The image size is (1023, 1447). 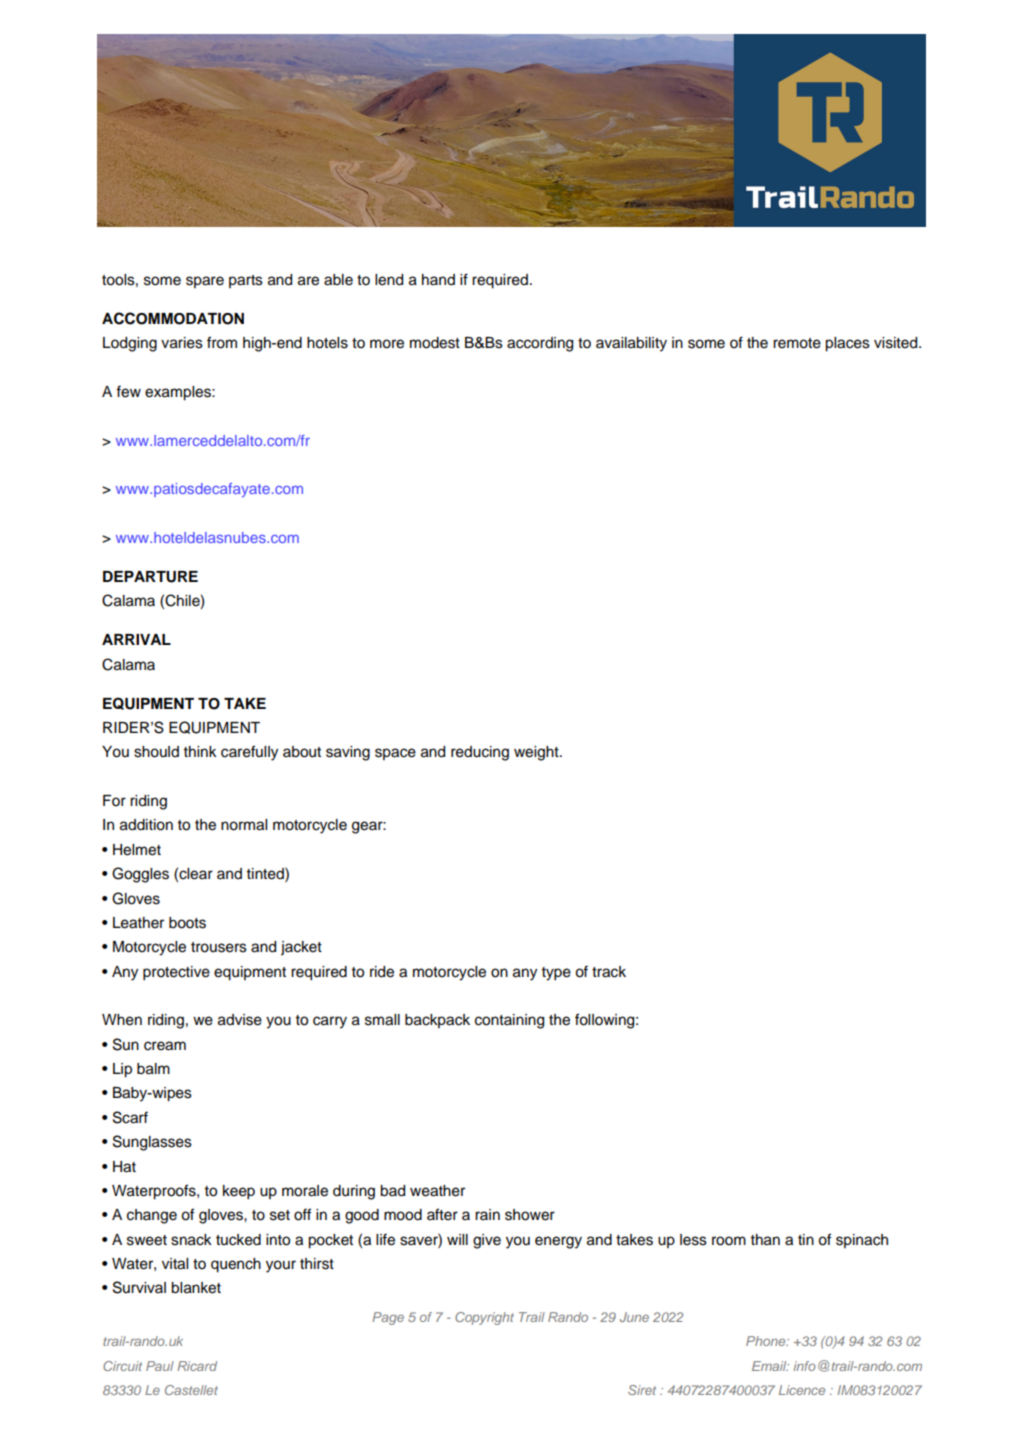 What do you see at coordinates (537, 753) in the document?
I see `weight` at bounding box center [537, 753].
